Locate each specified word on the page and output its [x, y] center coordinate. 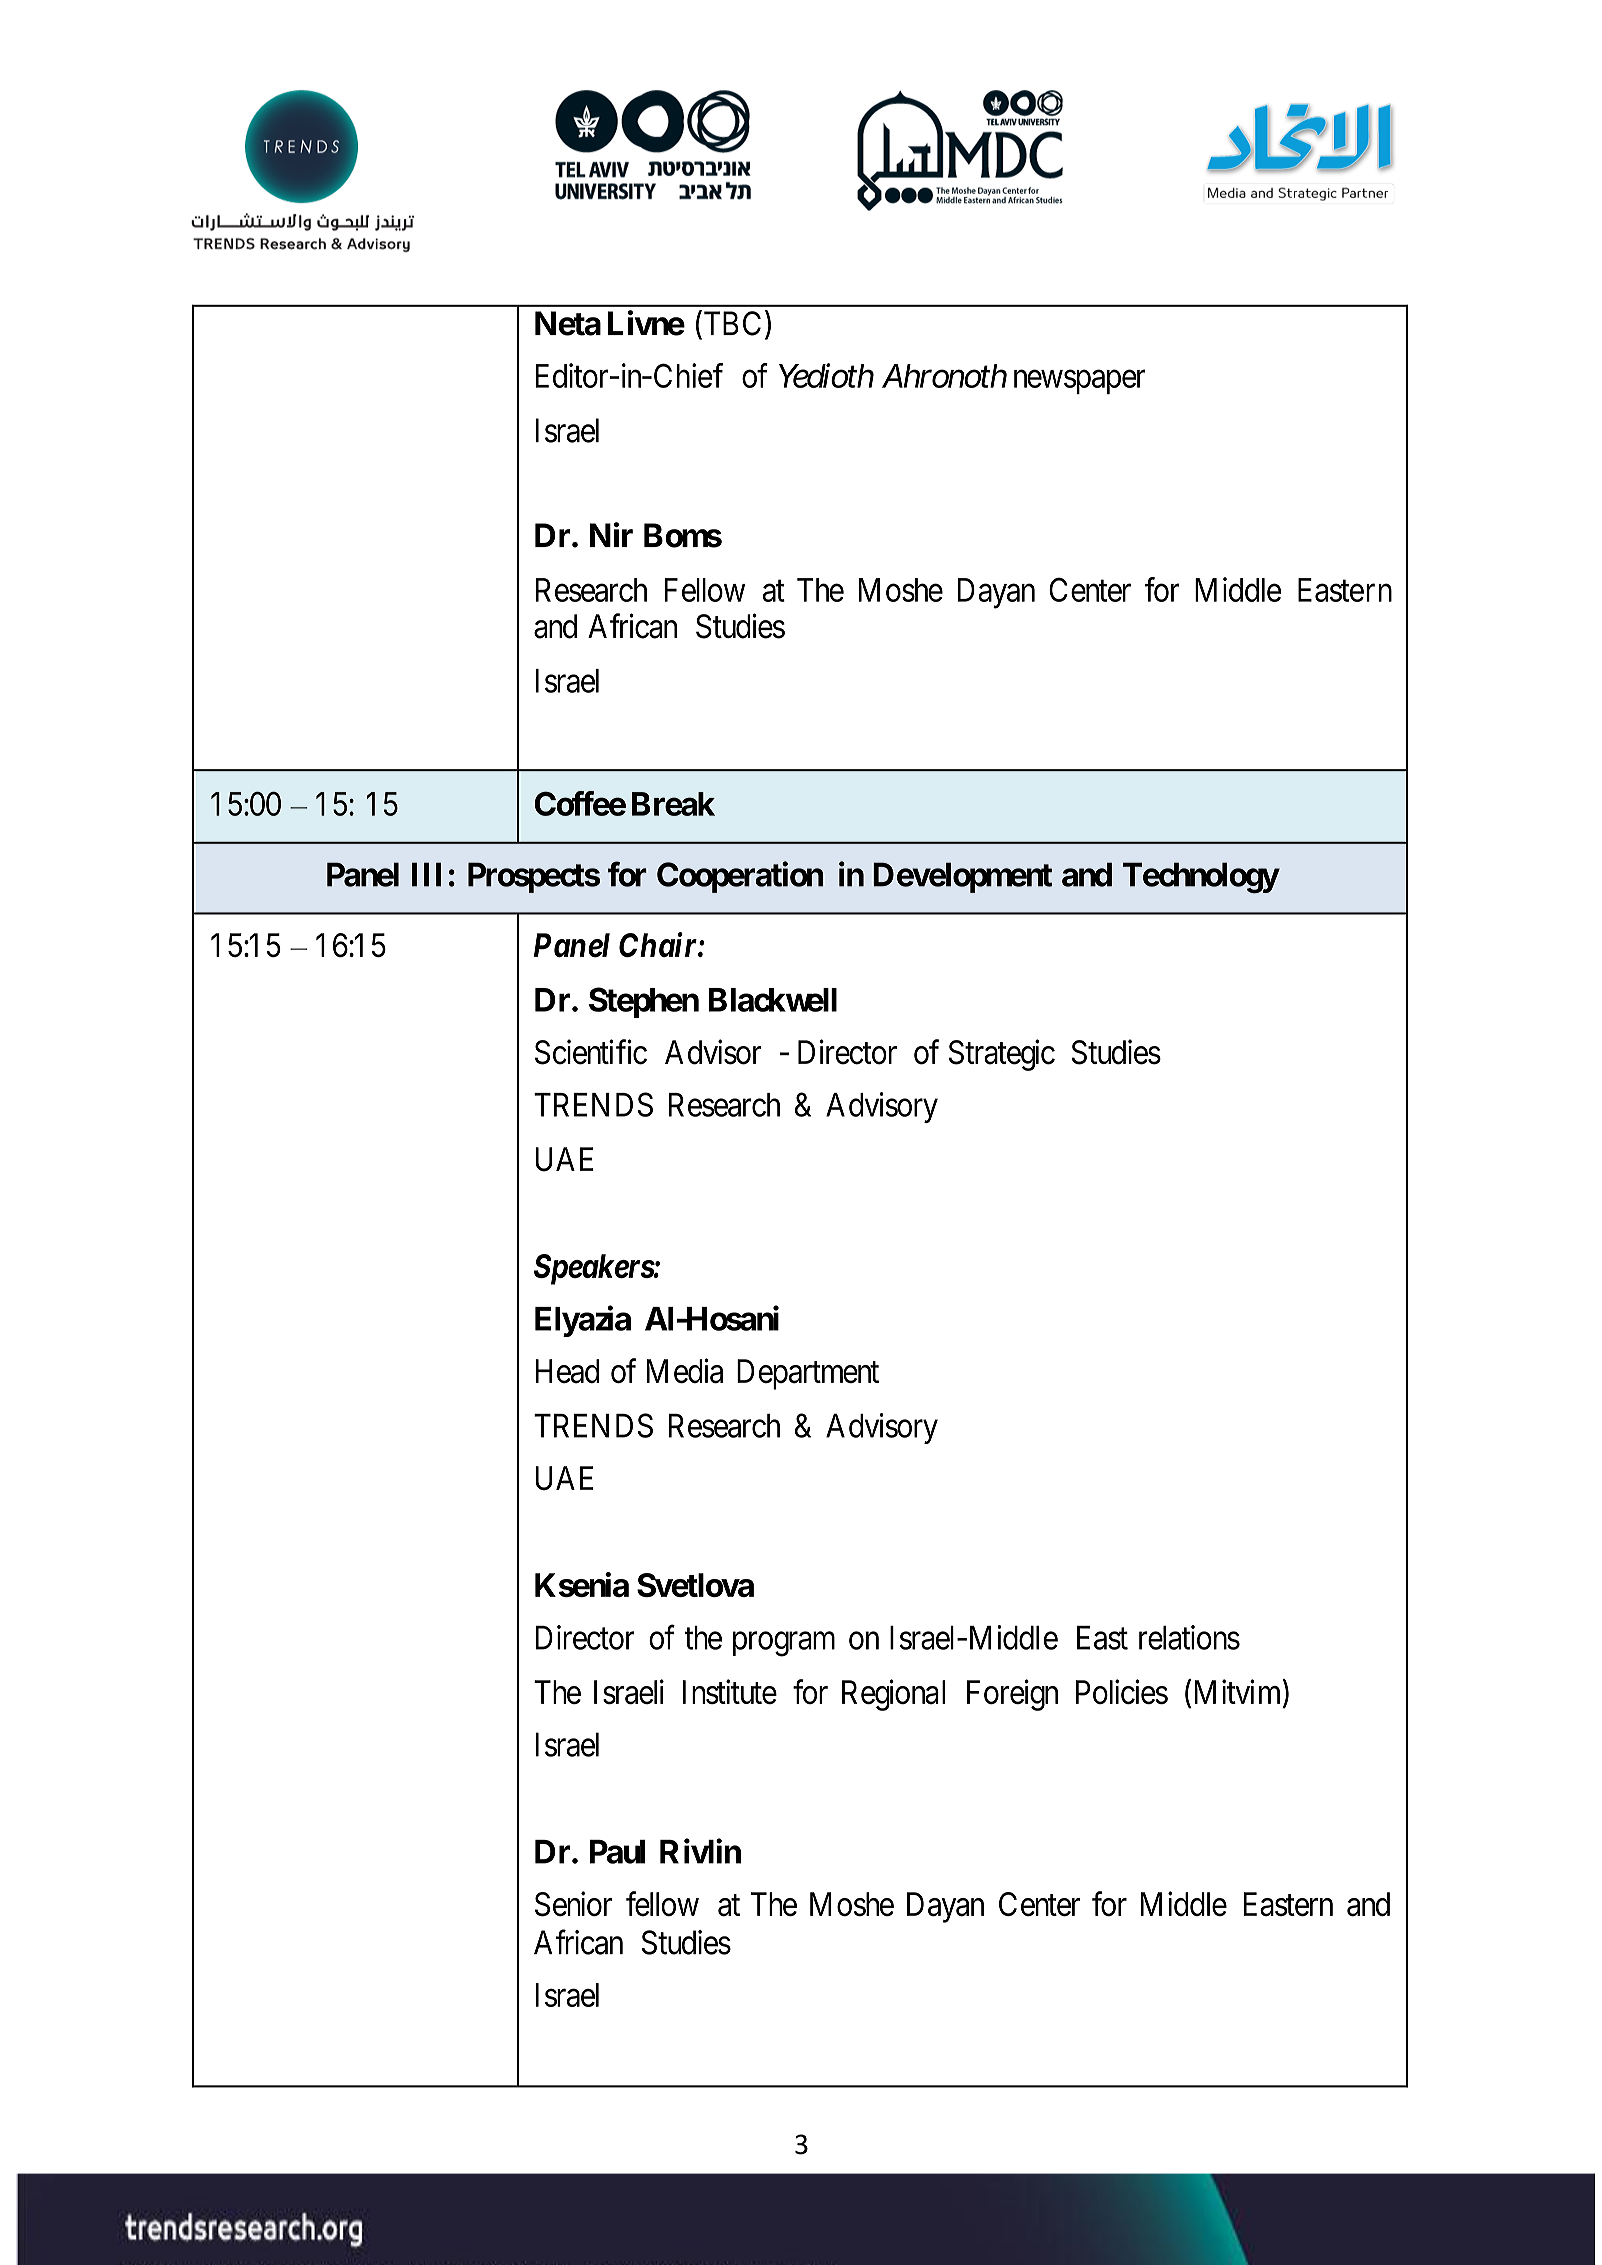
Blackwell [773, 1000]
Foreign [1012, 1695]
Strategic [1002, 1055]
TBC [731, 324]
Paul [617, 1852]
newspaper [1080, 382]
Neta [568, 323]
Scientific [591, 1052]
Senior [573, 1904]
